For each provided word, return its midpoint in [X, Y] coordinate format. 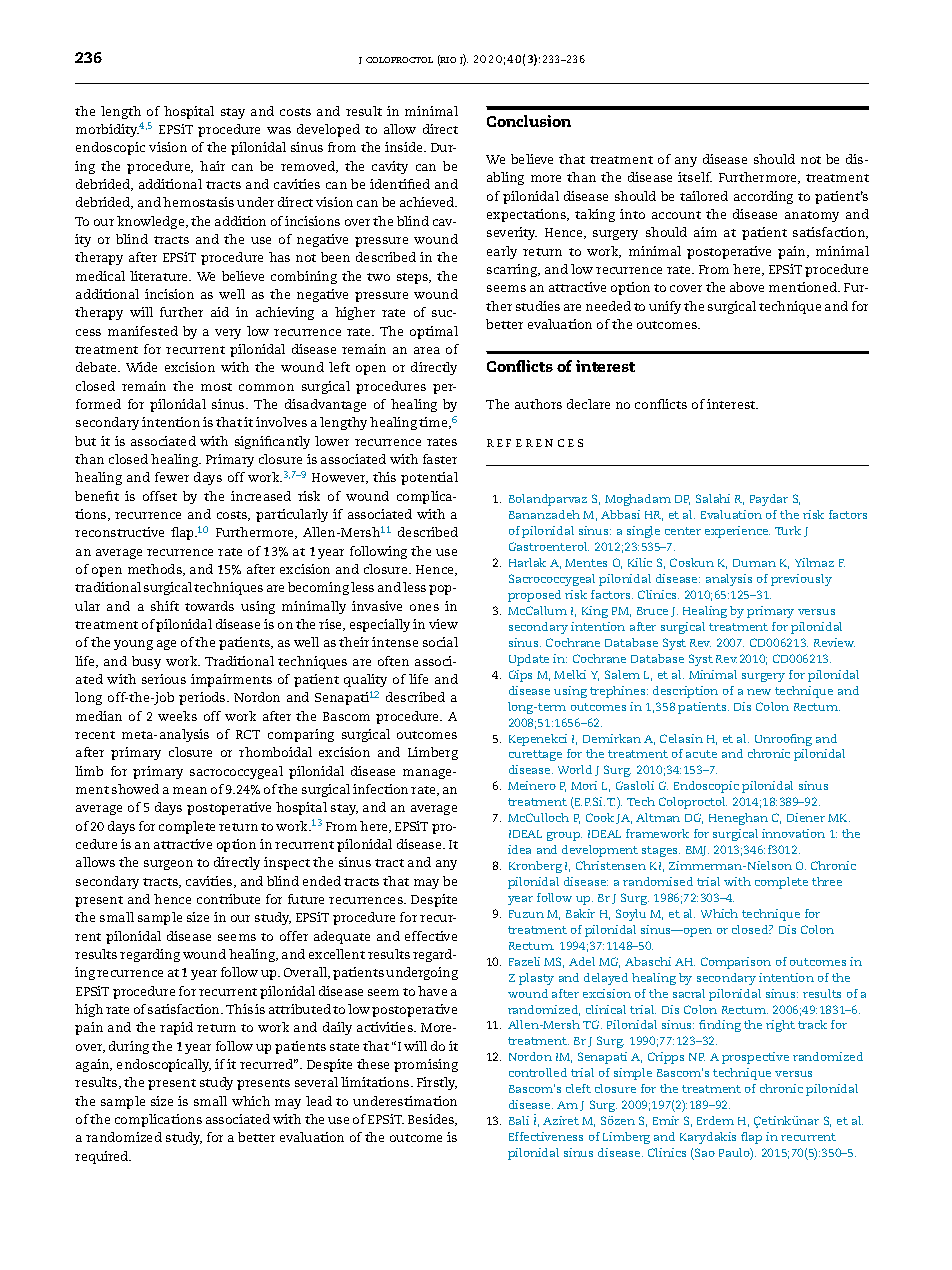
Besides [432, 1120]
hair [212, 166]
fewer [172, 477]
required [103, 1157]
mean [190, 790]
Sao [704, 1154]
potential [429, 478]
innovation [793, 833]
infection [380, 789]
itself [695, 177]
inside [405, 147]
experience [737, 532]
